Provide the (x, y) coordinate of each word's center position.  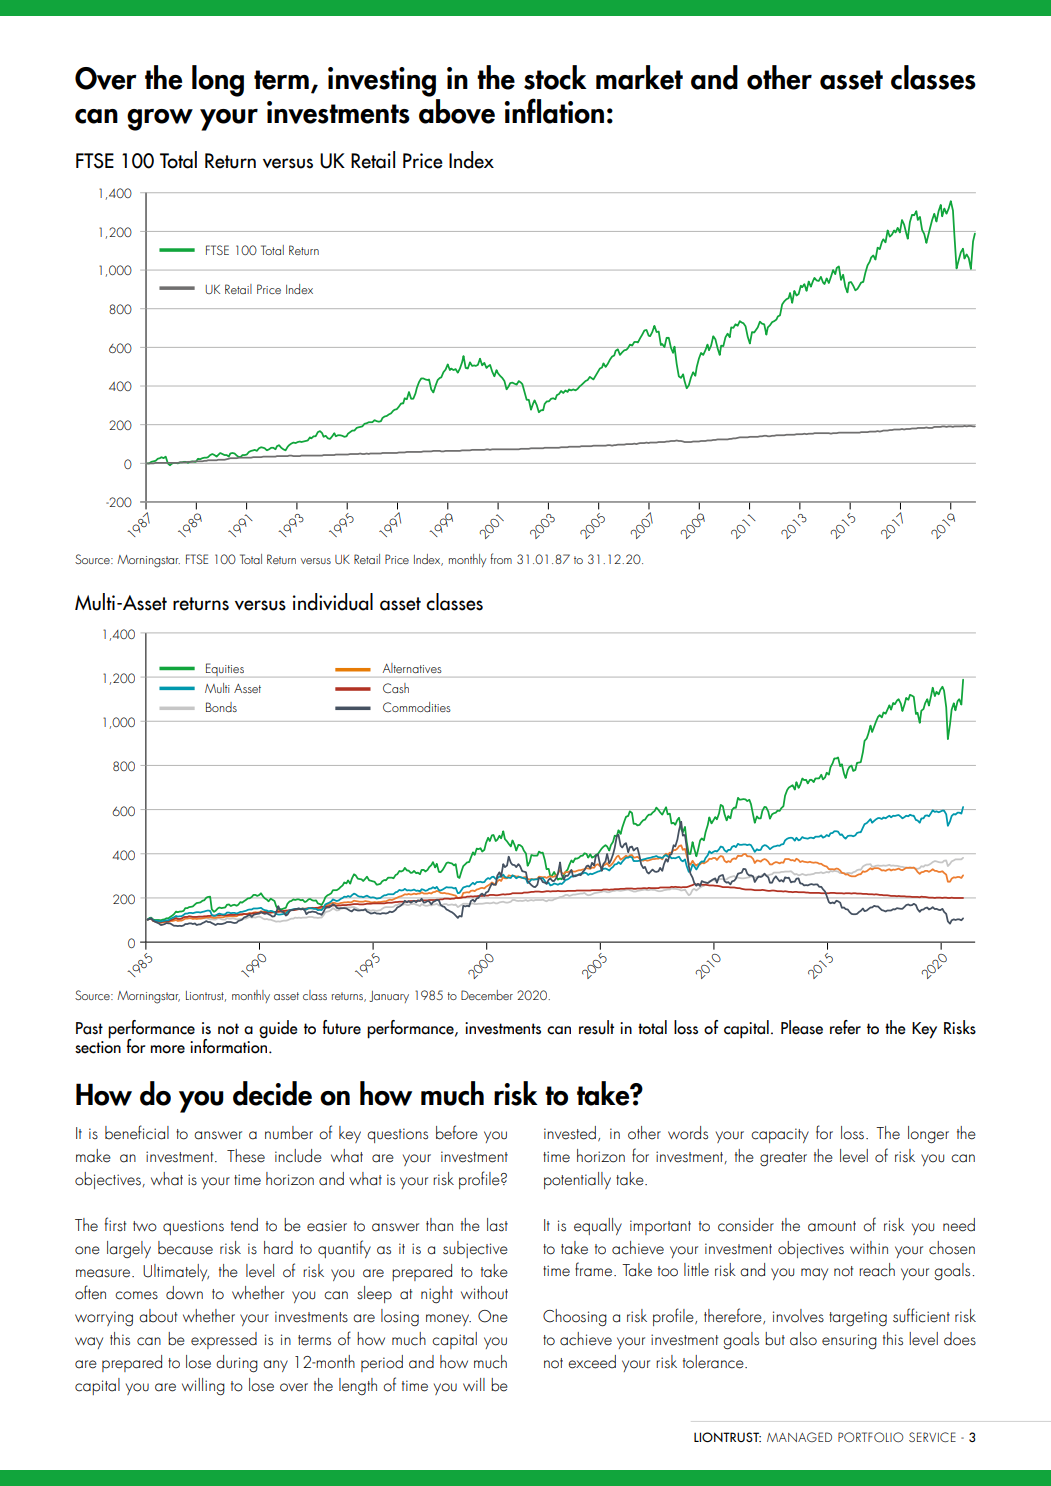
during (237, 1364)
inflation (554, 111)
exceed (592, 1362)
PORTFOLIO (871, 1437)
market (639, 77)
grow (160, 120)
